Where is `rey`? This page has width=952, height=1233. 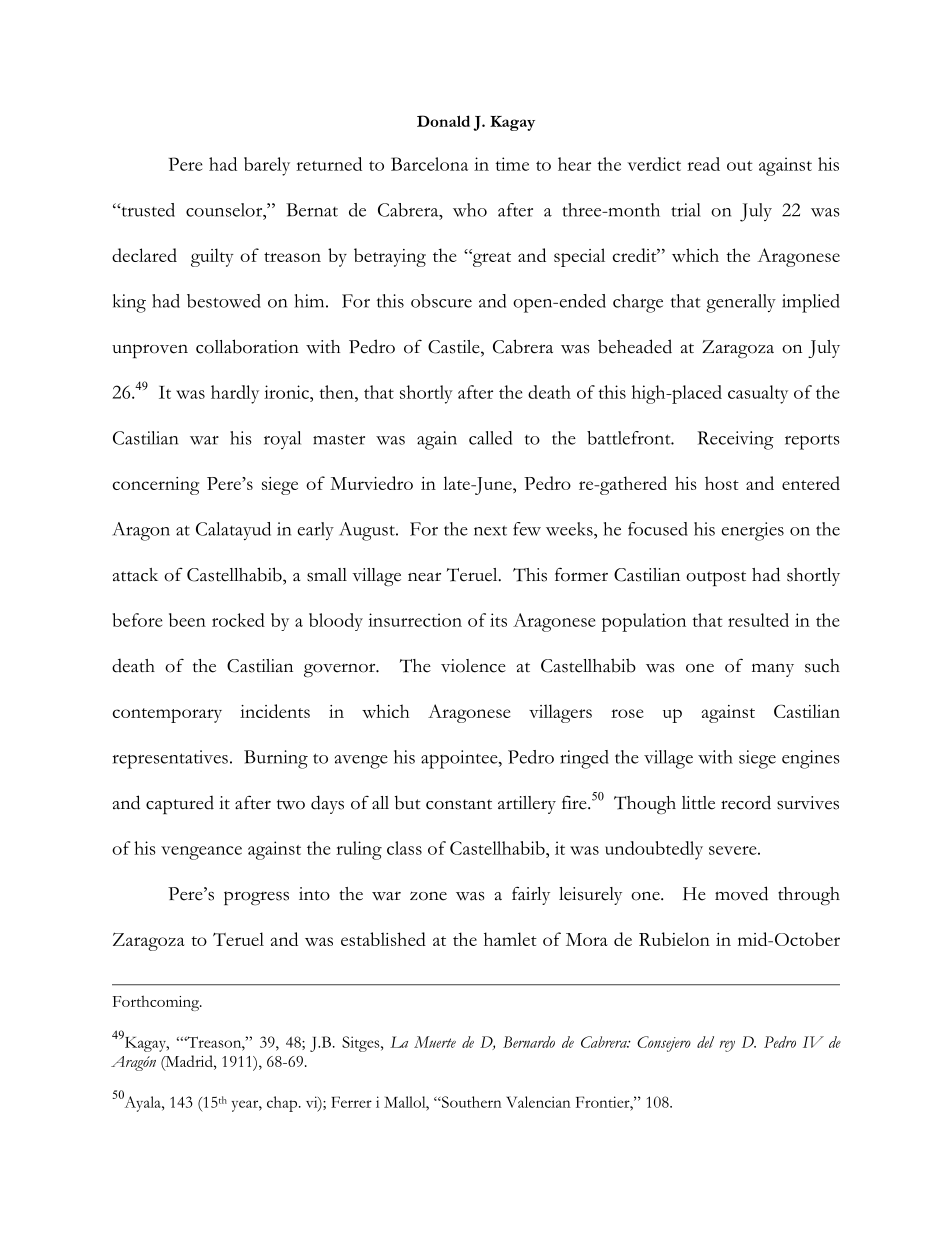 rey is located at coordinates (727, 1046).
